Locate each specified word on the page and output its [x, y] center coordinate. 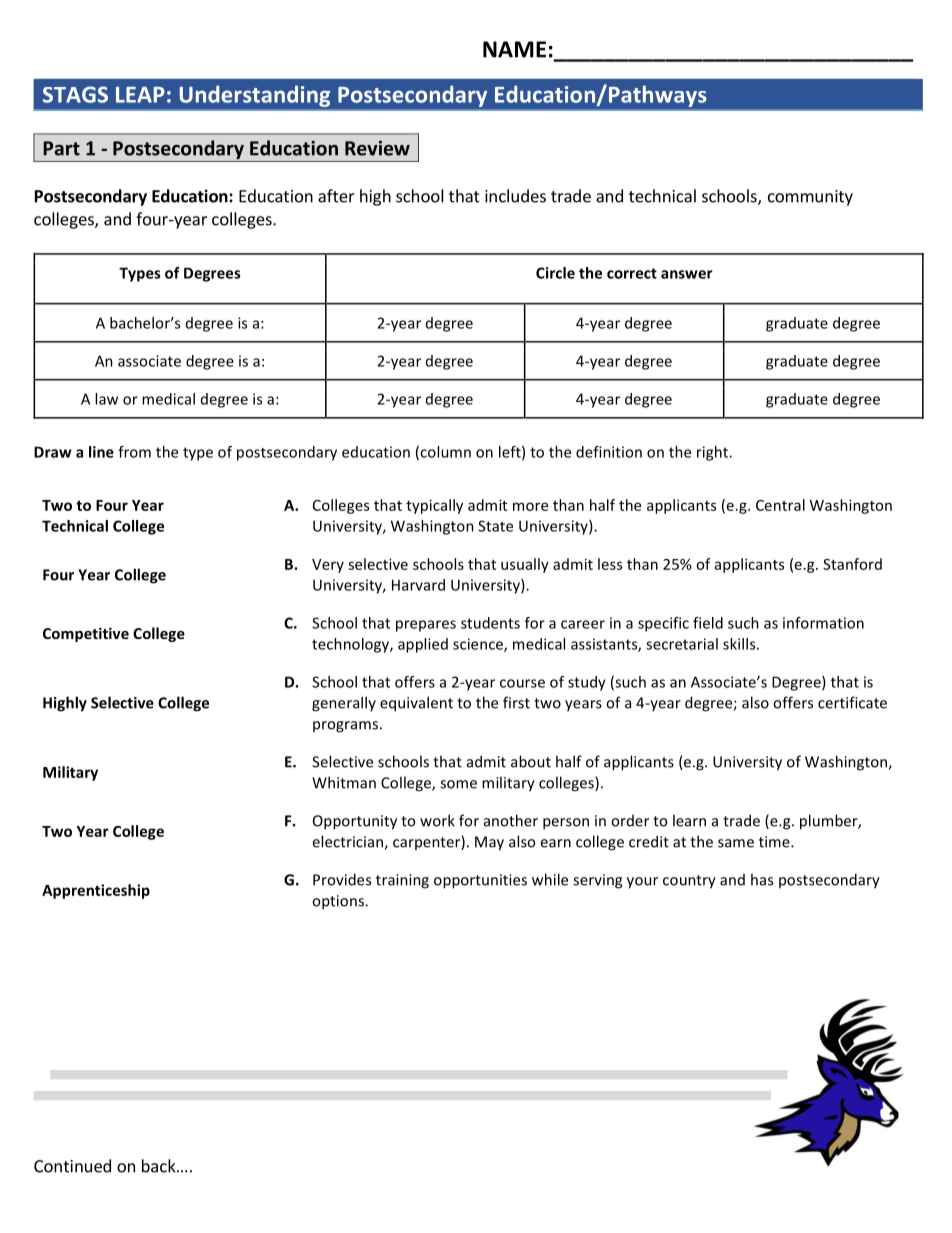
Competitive [86, 634]
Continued [72, 1166]
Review [377, 148]
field [708, 623]
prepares [426, 626]
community [810, 198]
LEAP [140, 95]
